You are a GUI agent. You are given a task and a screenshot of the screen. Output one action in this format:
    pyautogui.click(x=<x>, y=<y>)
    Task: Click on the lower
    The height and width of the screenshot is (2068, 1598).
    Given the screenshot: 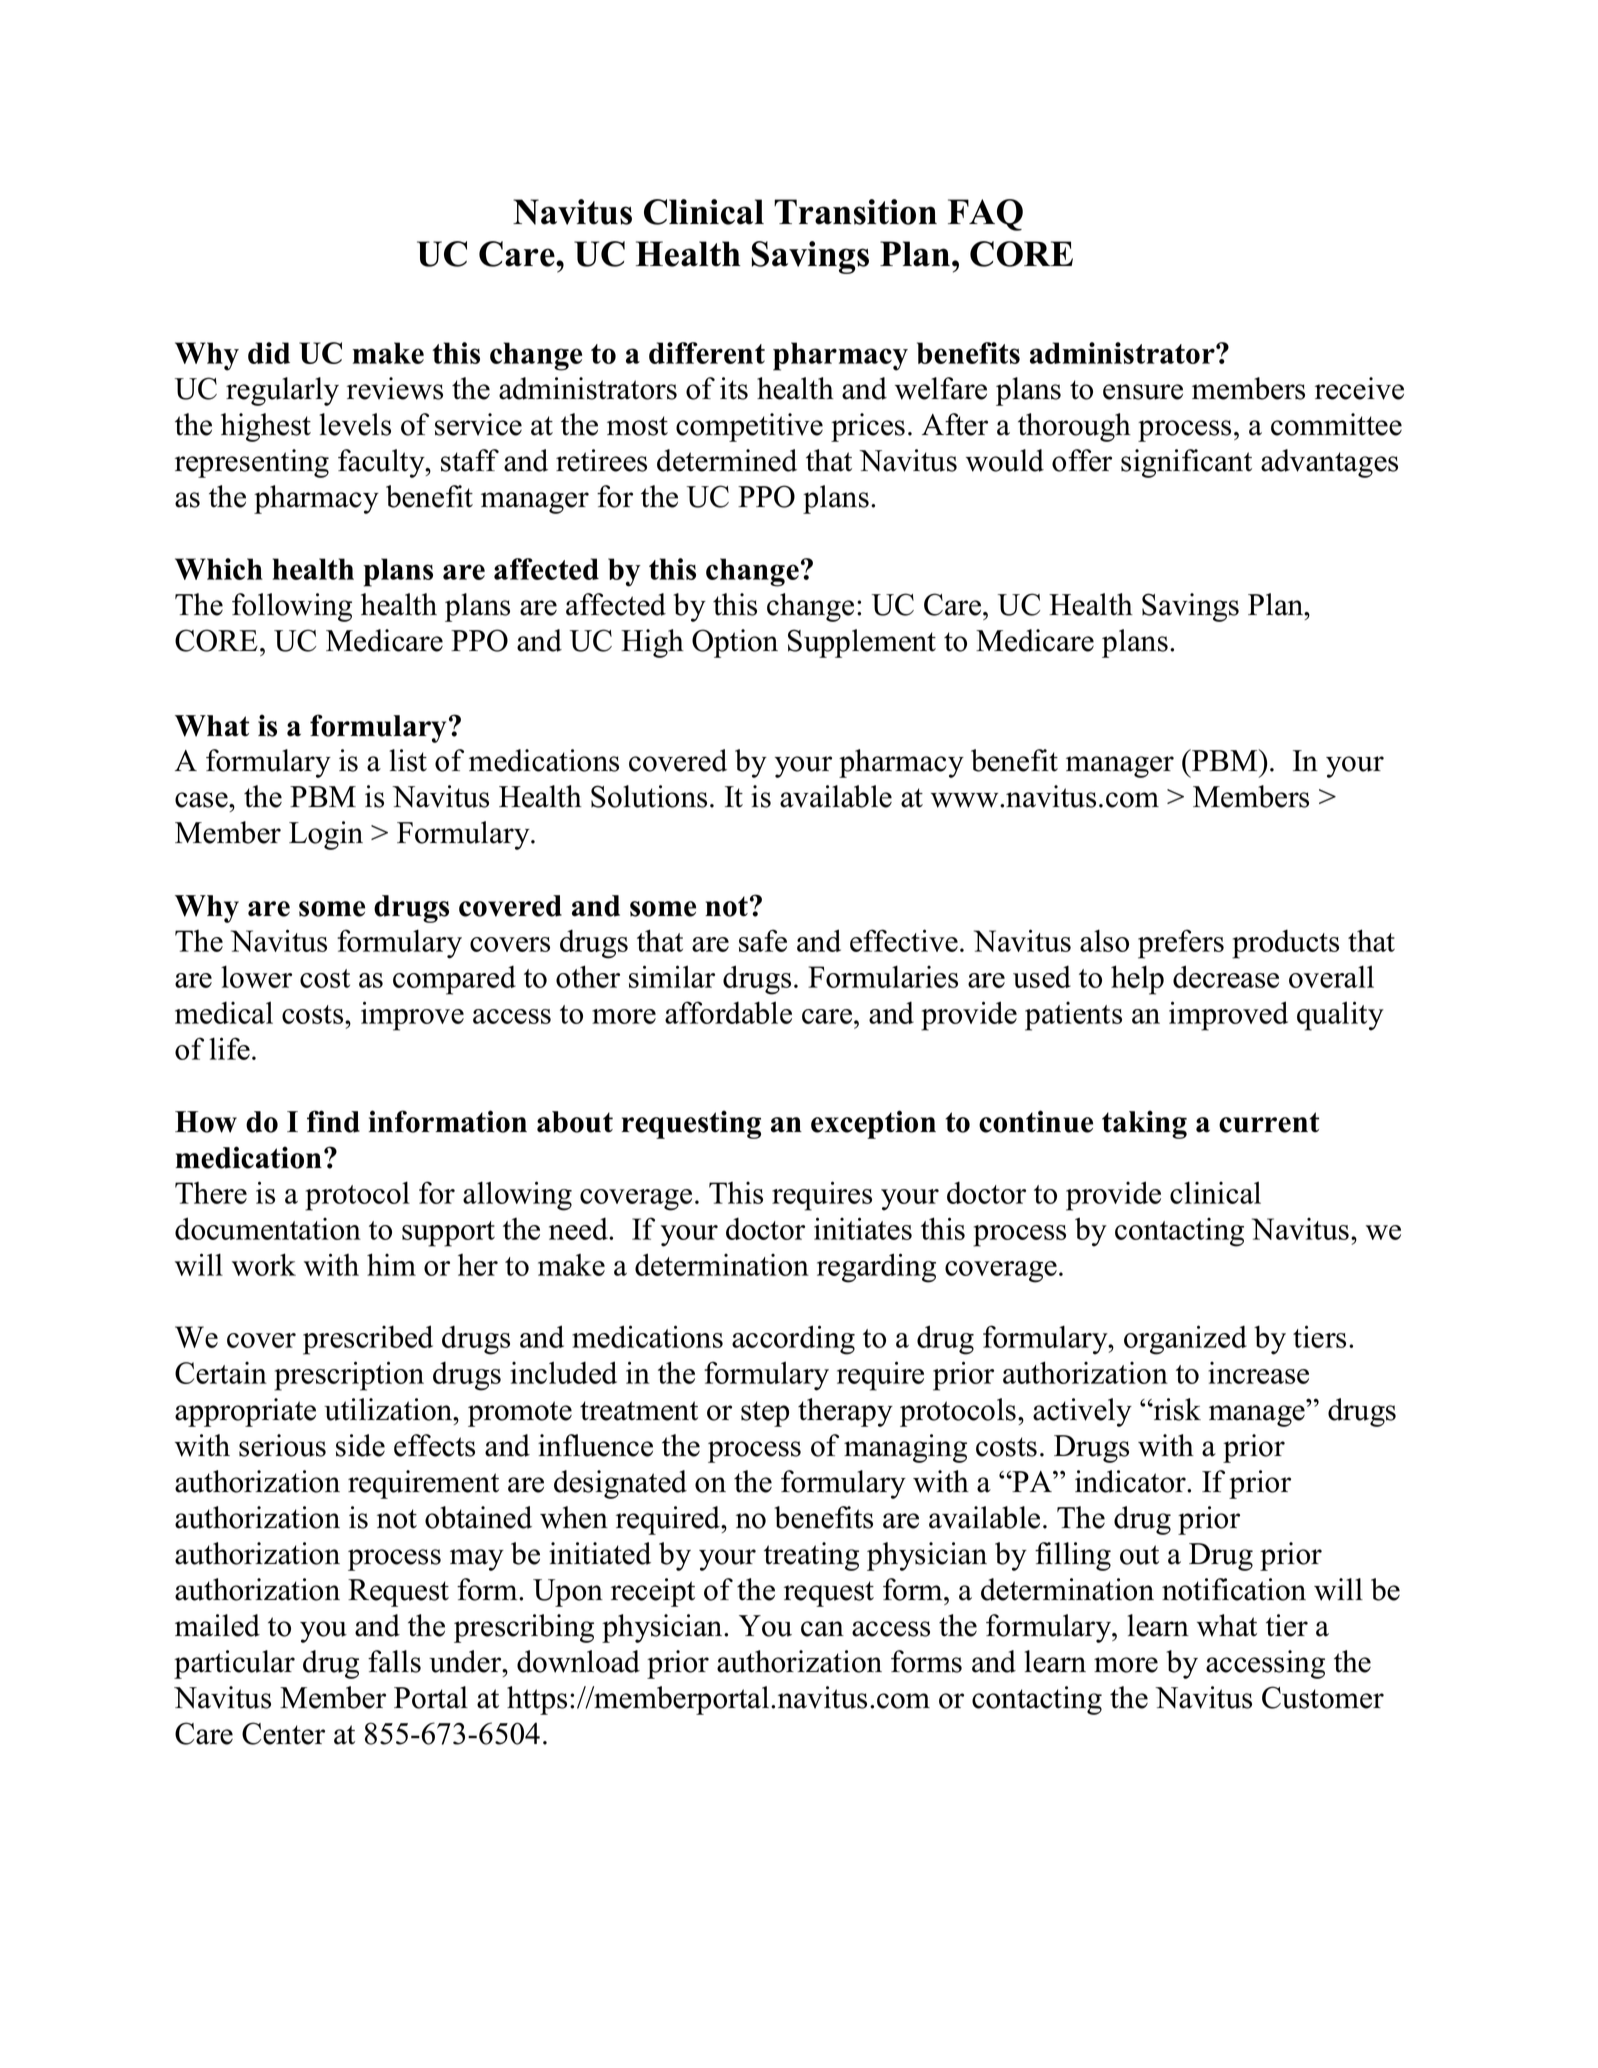 What is the action you would take?
    pyautogui.click(x=256, y=976)
